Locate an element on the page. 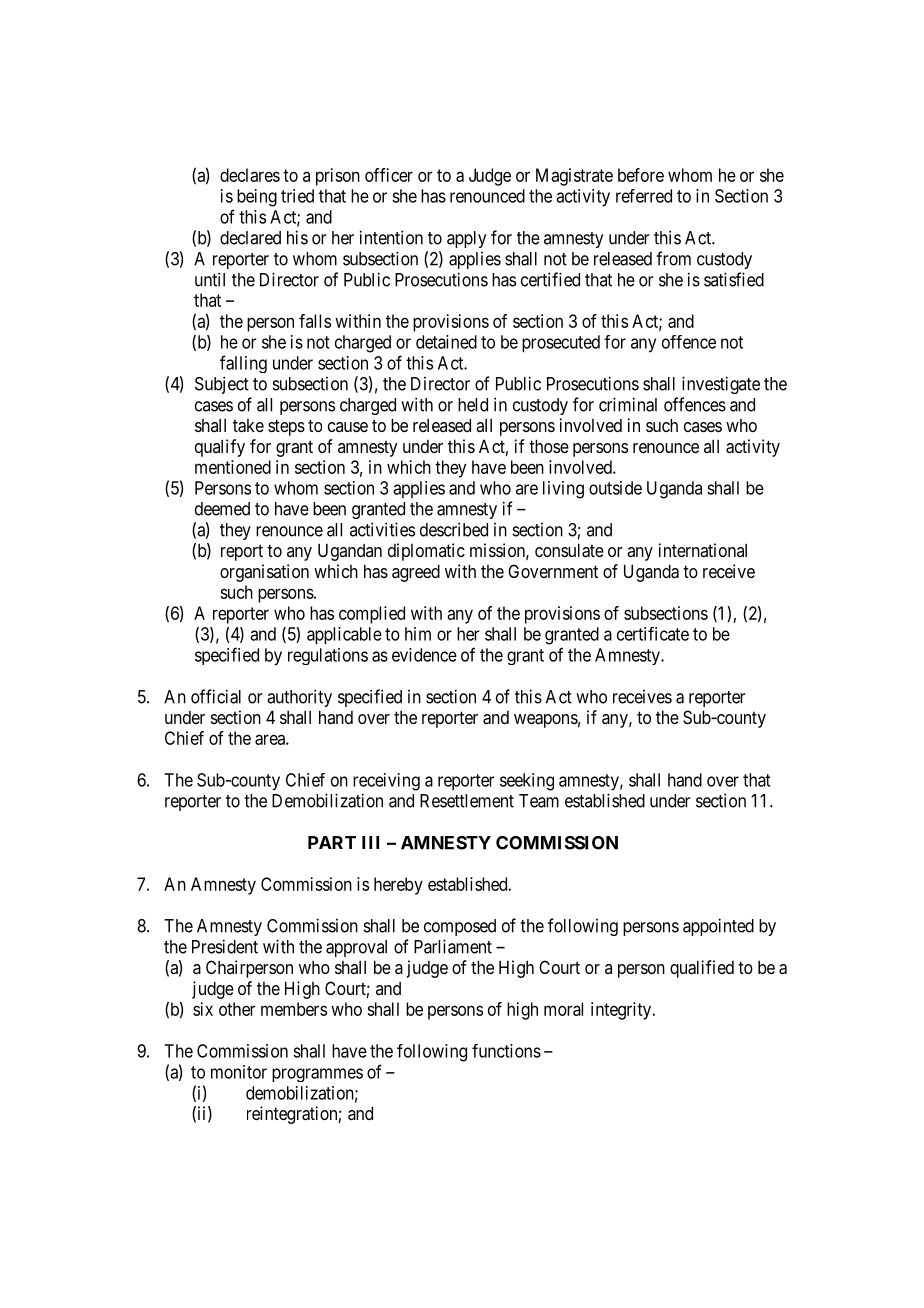  certificate is located at coordinates (653, 634).
